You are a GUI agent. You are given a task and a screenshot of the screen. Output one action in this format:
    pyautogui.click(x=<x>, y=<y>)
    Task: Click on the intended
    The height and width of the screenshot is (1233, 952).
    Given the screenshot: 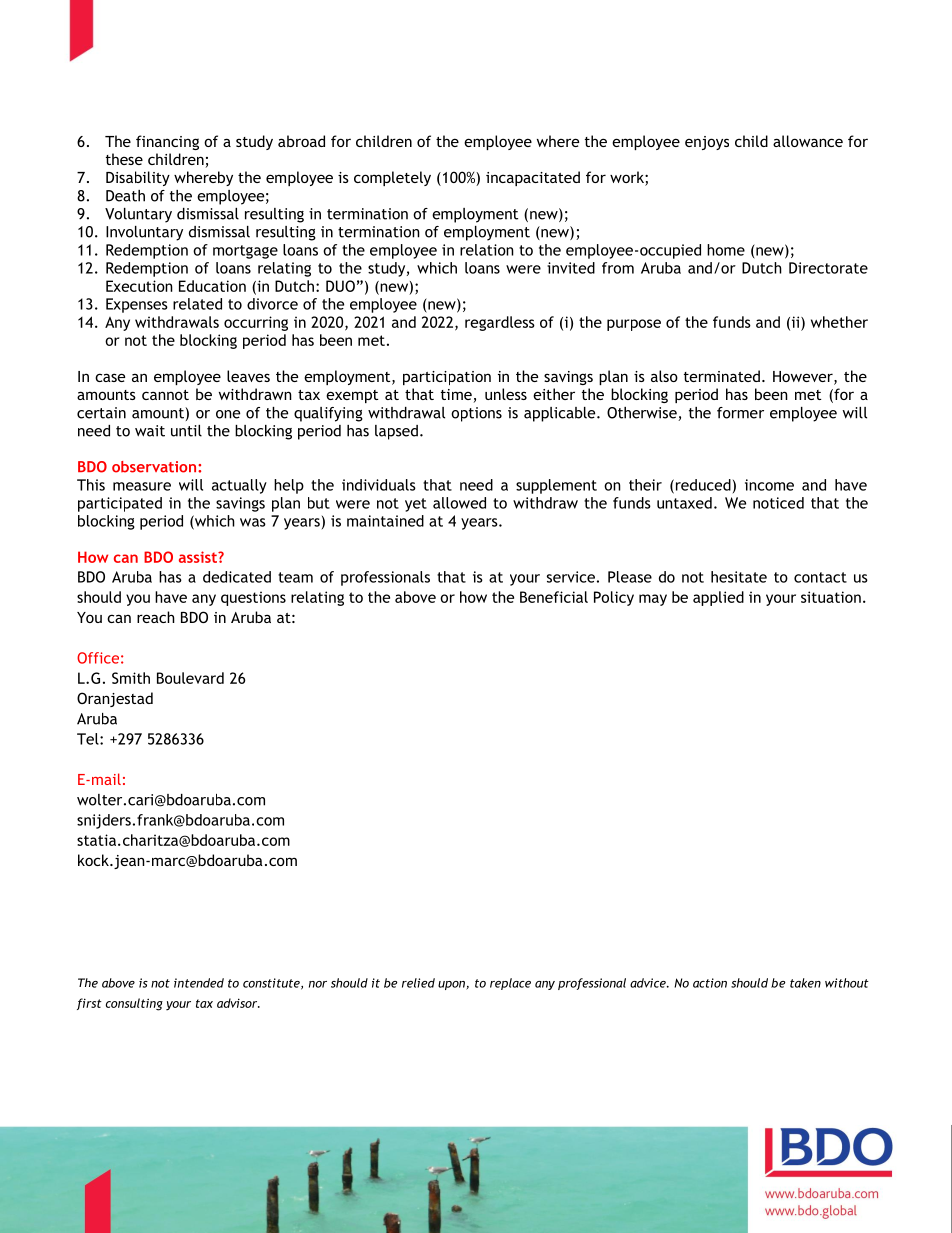 What is the action you would take?
    pyautogui.click(x=199, y=983)
